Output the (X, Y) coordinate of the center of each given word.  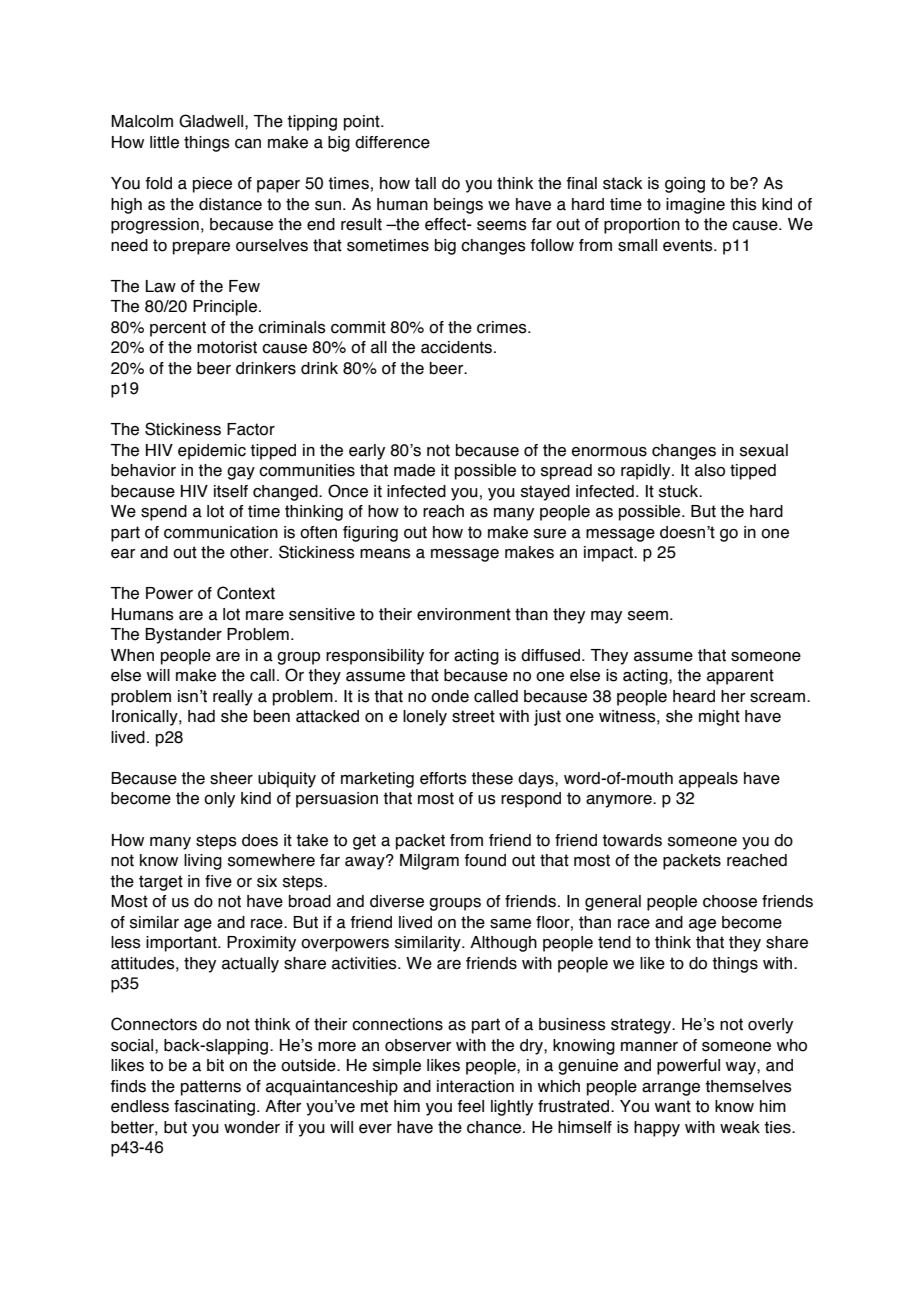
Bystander (183, 636)
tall (425, 183)
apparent (740, 677)
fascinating (214, 1108)
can (248, 144)
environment (464, 614)
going (685, 185)
